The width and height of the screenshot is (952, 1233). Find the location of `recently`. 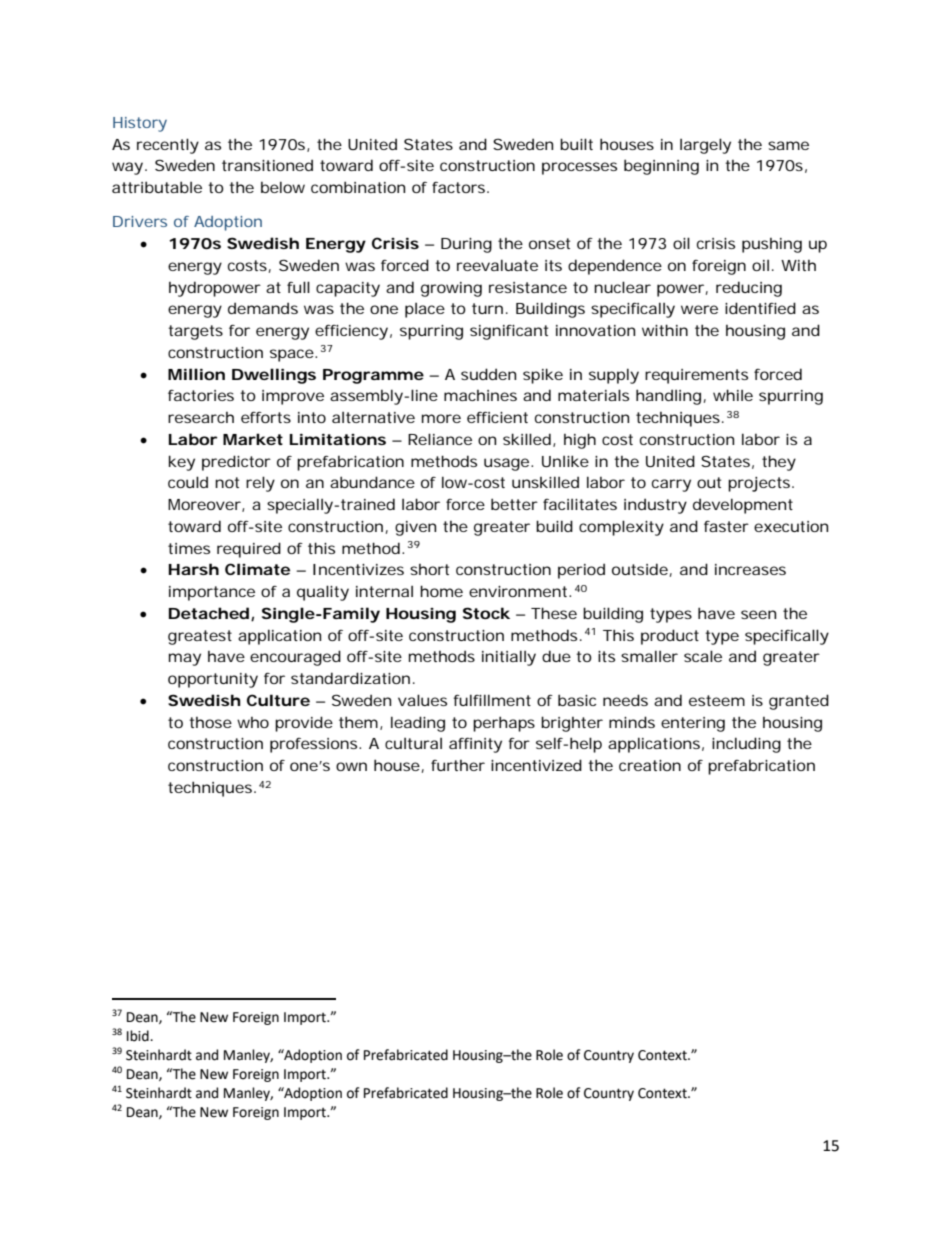

recently is located at coordinates (168, 146).
